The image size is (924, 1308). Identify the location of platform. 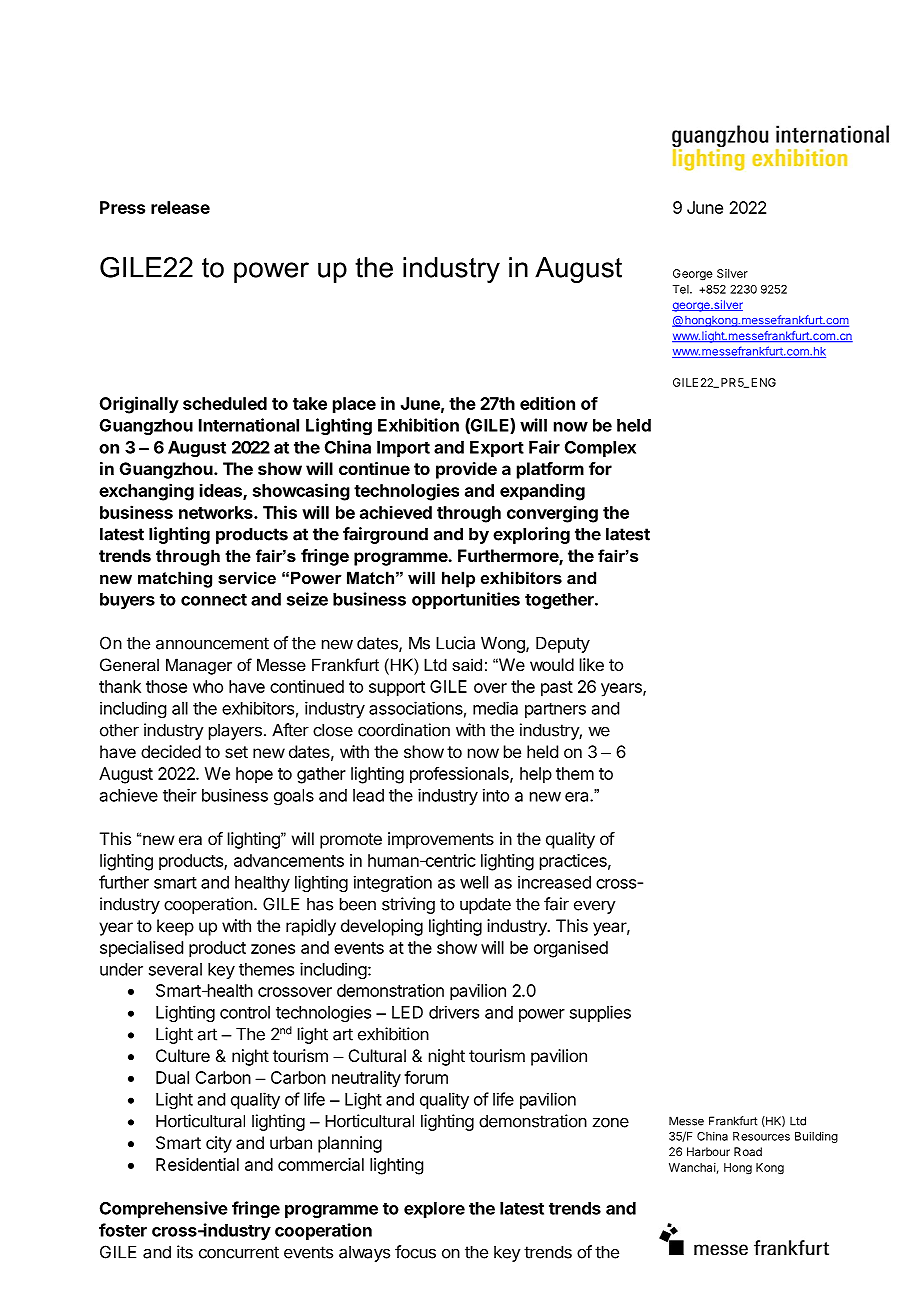
(550, 470).
